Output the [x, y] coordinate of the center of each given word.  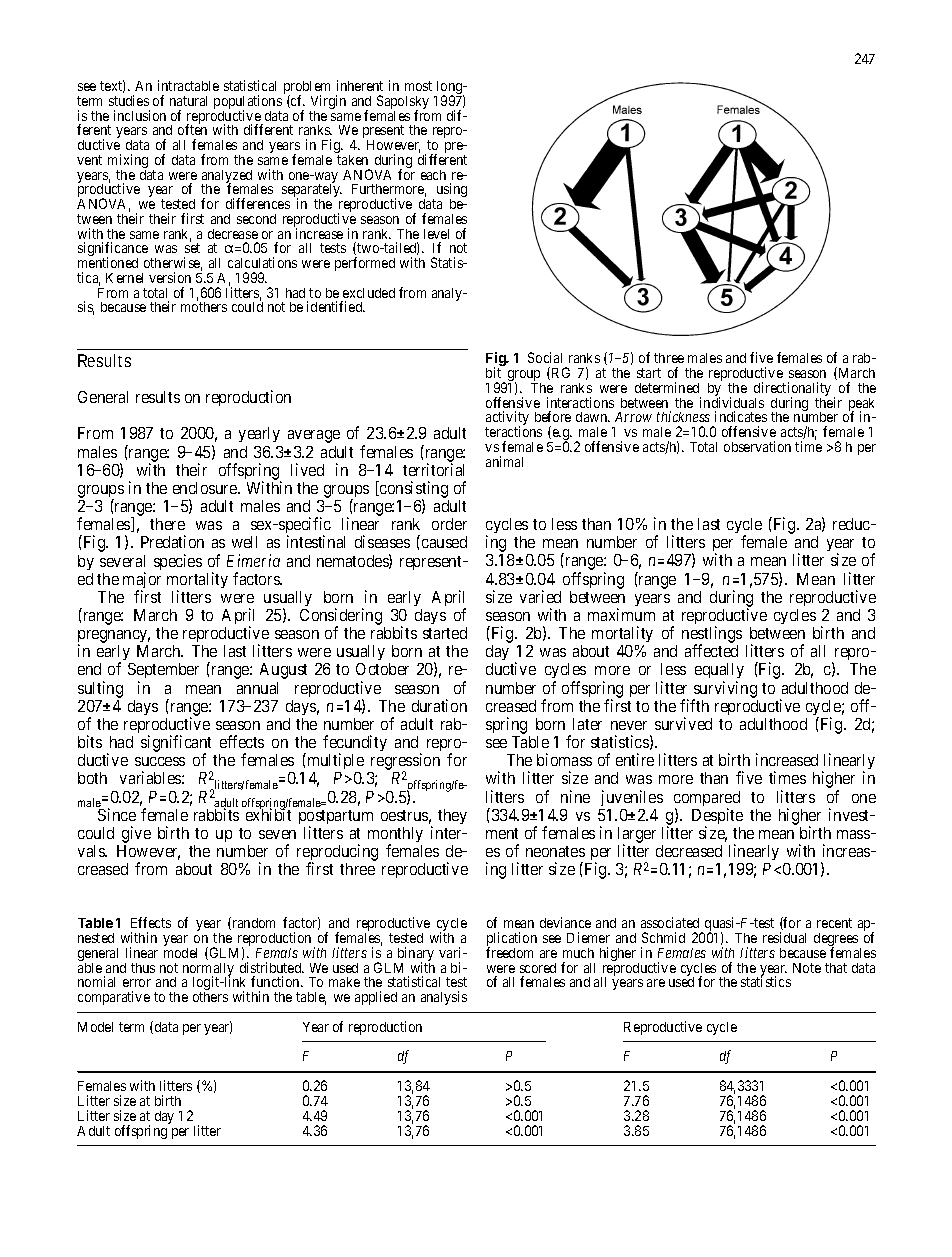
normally [208, 971]
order [449, 524]
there [167, 524]
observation [757, 446]
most [418, 86]
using [452, 191]
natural [188, 101]
